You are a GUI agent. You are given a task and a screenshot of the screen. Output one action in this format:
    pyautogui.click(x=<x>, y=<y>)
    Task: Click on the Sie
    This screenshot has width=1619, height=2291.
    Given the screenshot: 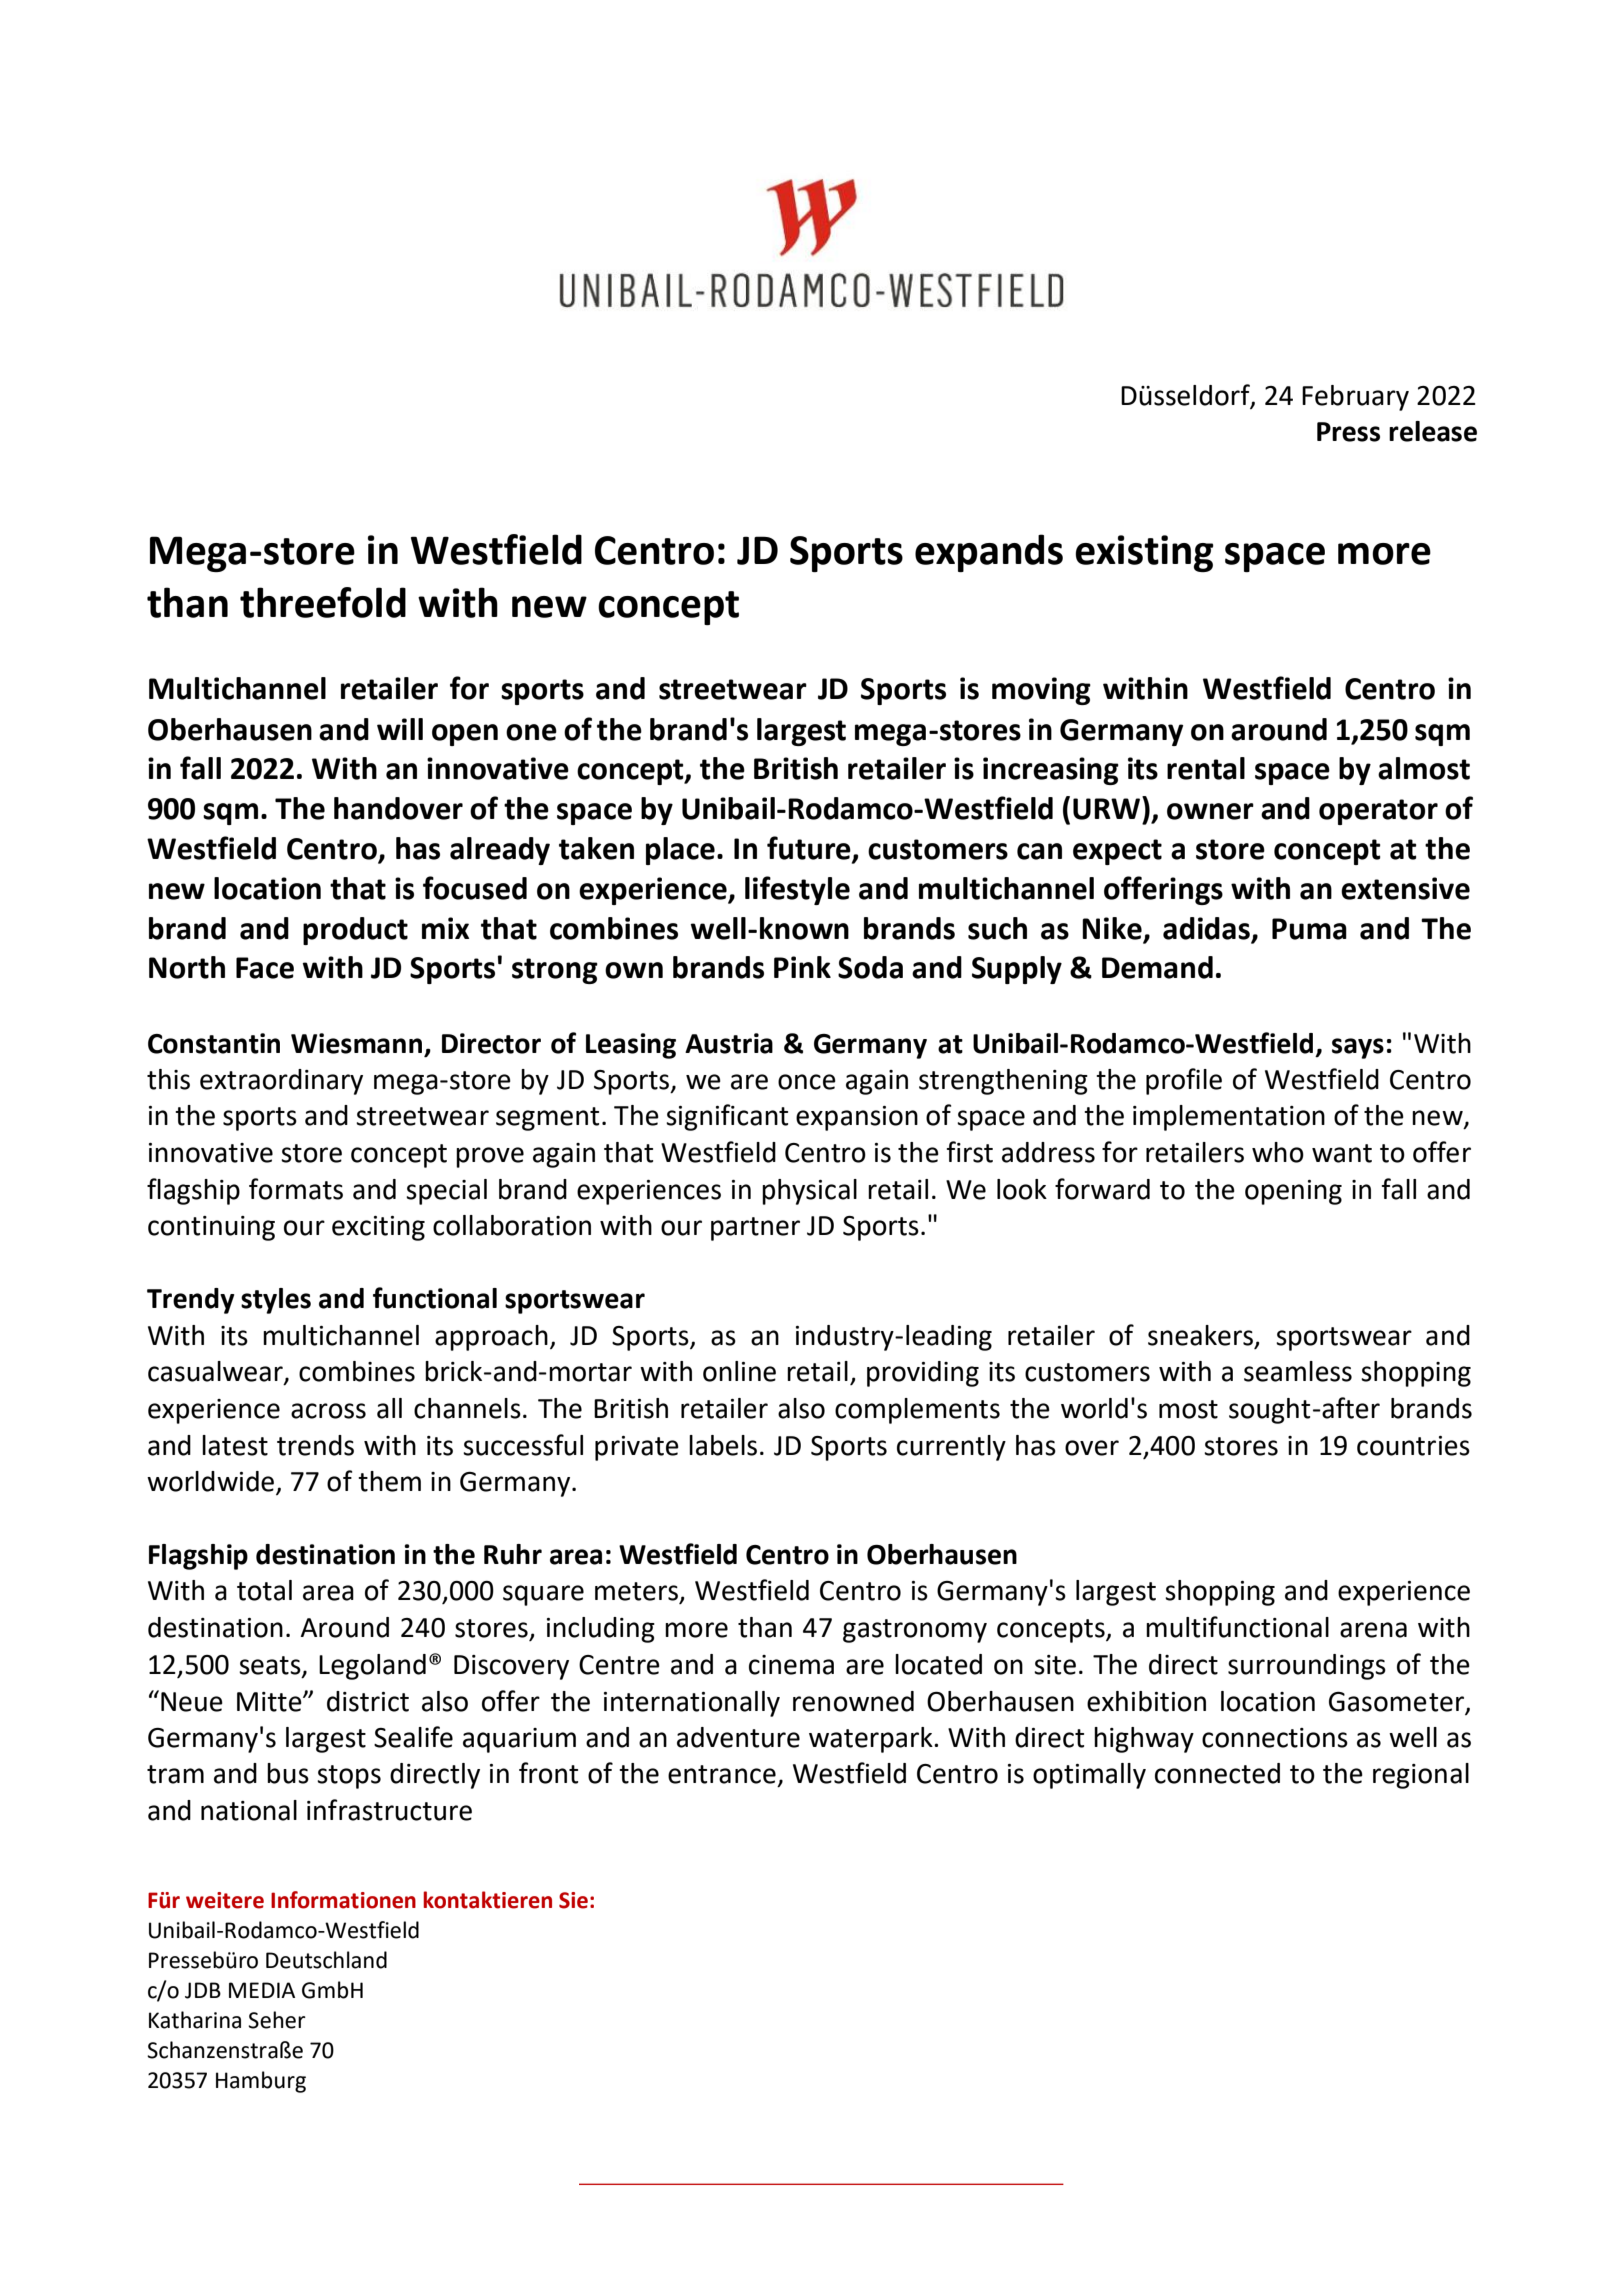 What is the action you would take?
    pyautogui.click(x=573, y=1900)
